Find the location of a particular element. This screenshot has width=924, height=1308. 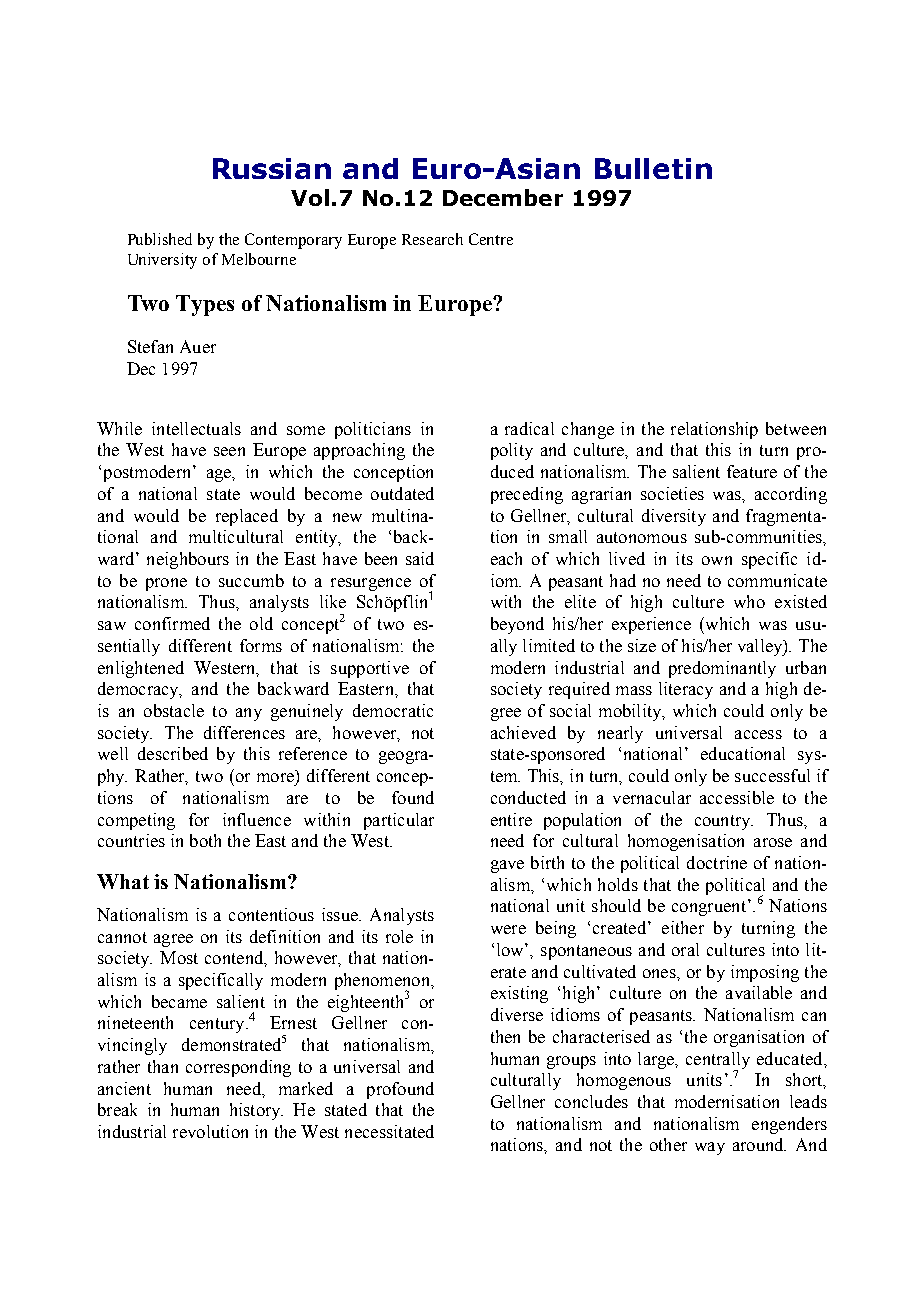

doctrine is located at coordinates (717, 862).
